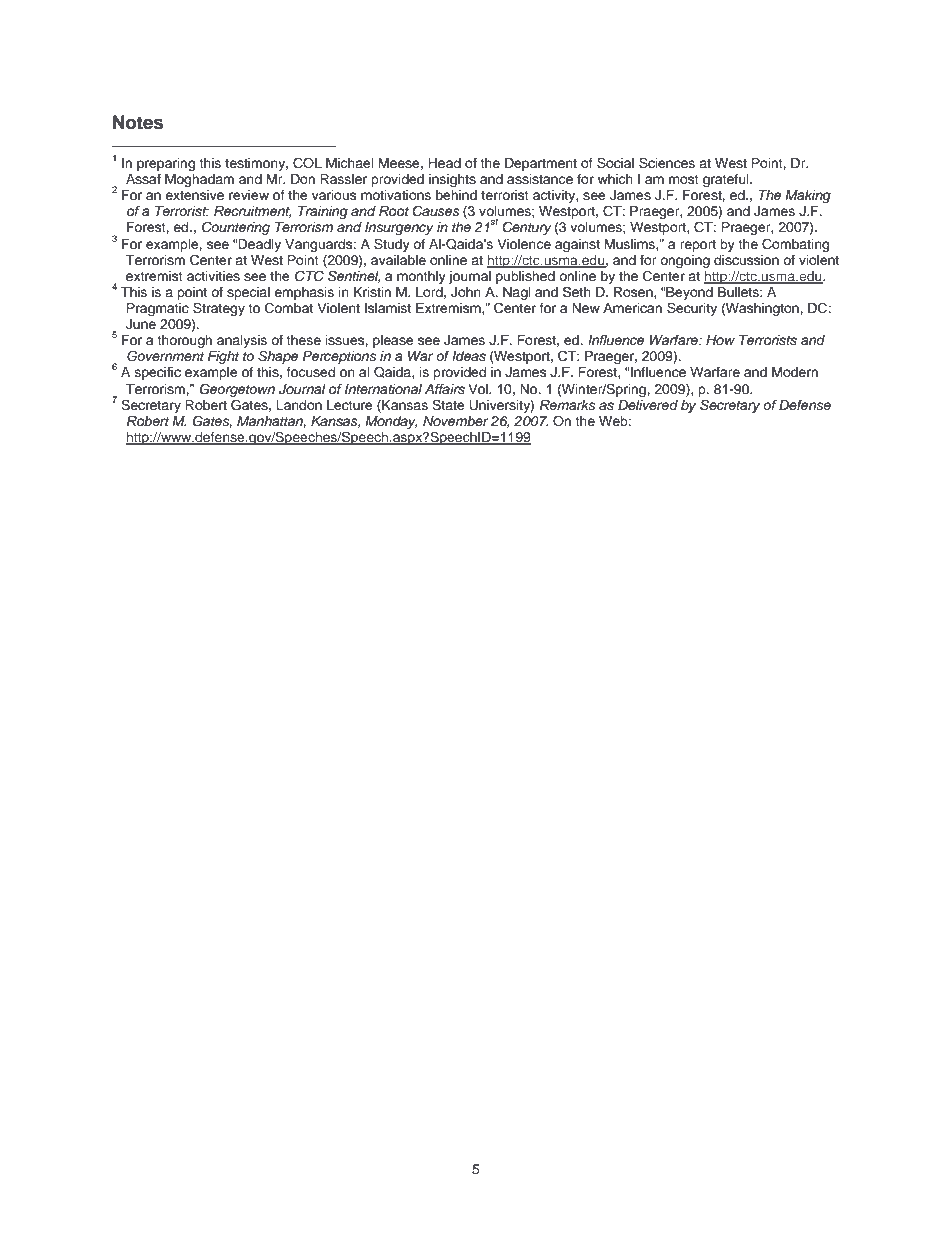 This screenshot has width=952, height=1233. I want to click on Landon, so click(299, 405).
